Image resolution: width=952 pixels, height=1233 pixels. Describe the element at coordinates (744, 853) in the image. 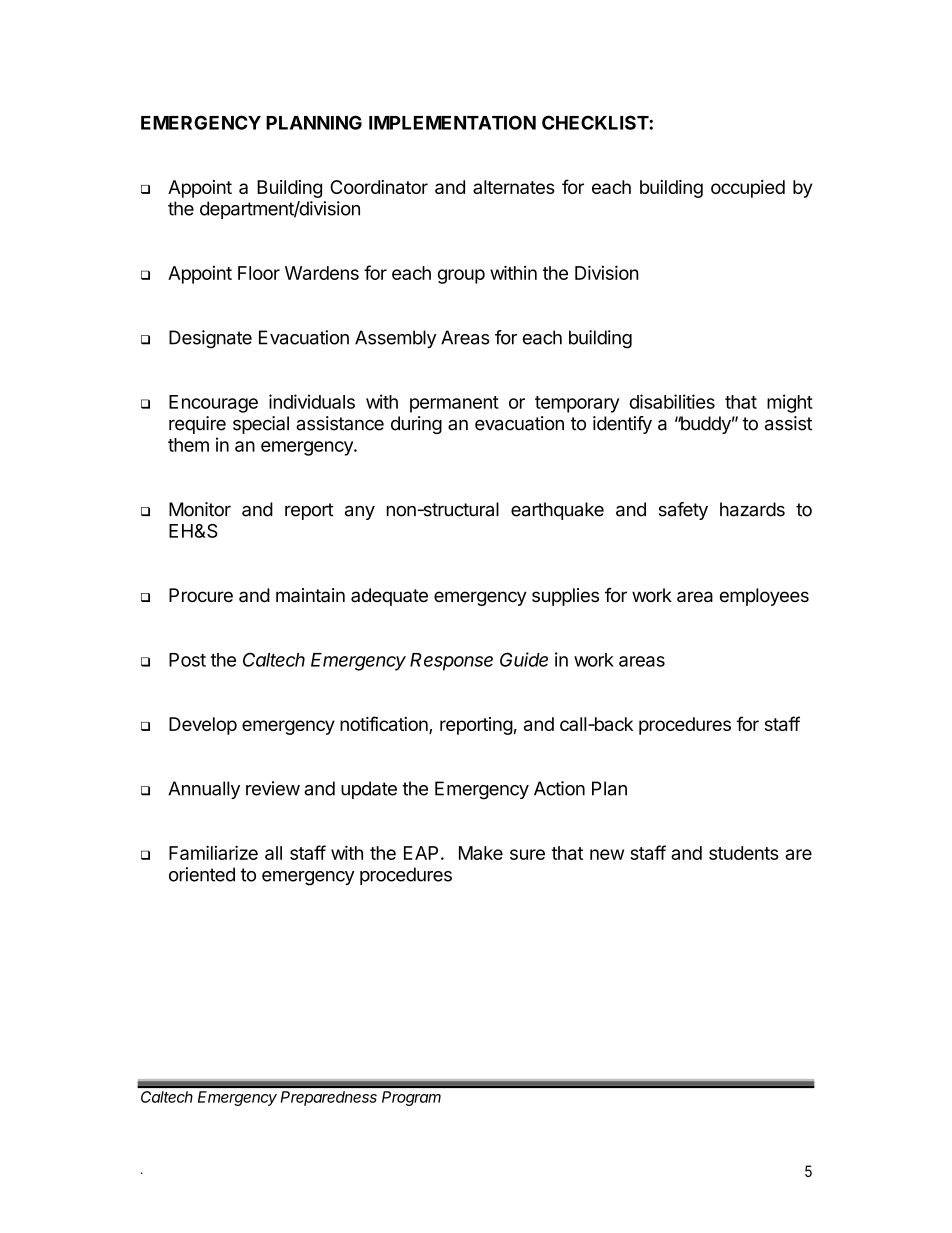

I see `students` at that location.
